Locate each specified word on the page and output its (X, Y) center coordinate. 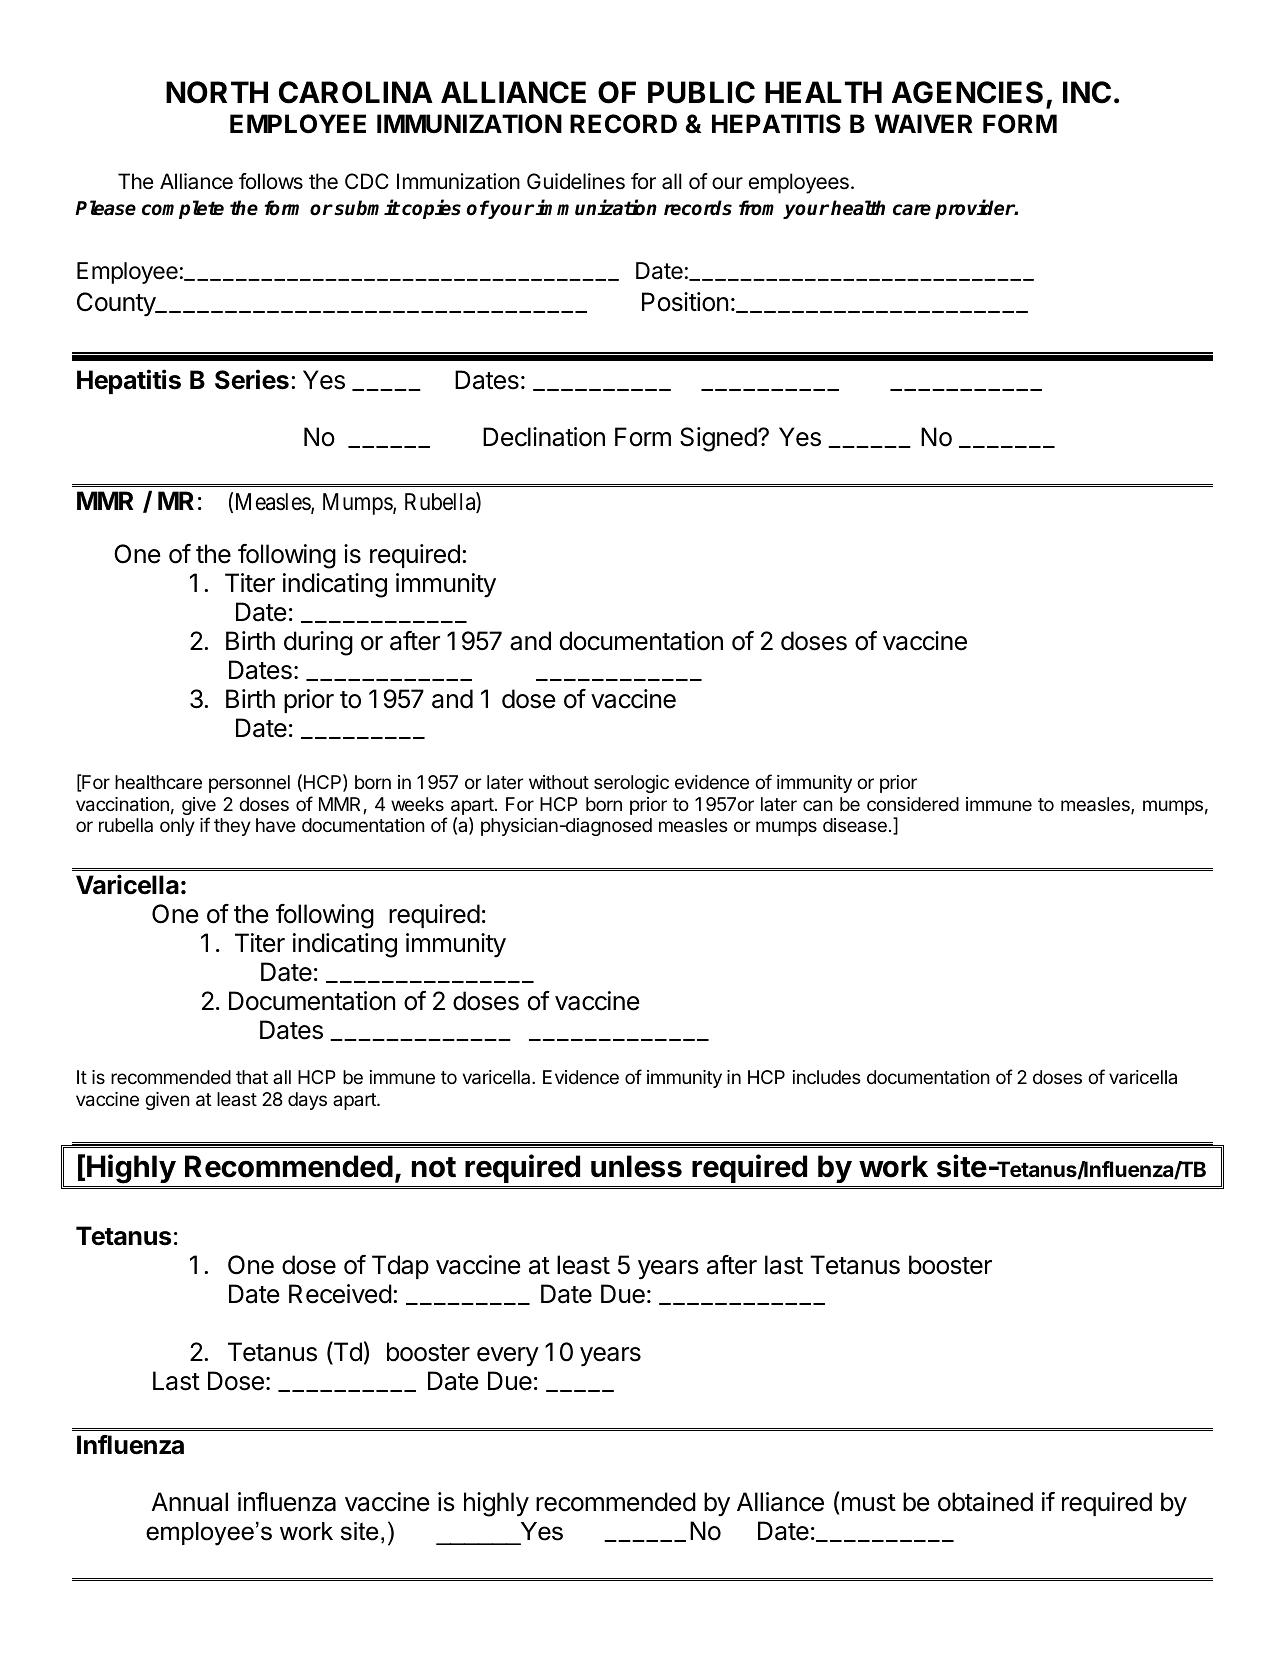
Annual (190, 1502)
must (869, 1503)
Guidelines (576, 181)
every (508, 1357)
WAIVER (924, 123)
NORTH (217, 92)
